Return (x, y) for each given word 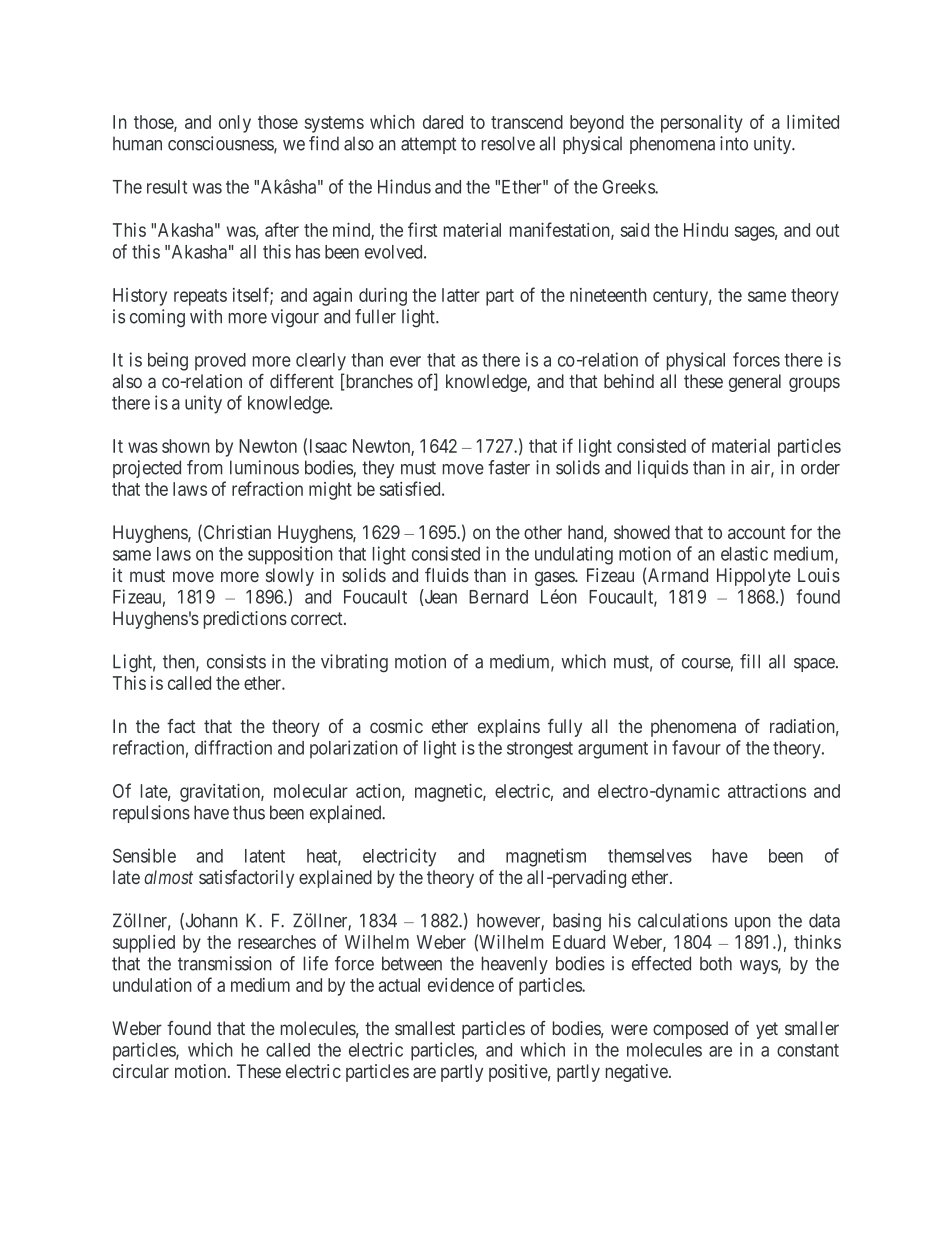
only (235, 124)
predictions (245, 620)
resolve (508, 143)
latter (461, 295)
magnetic (449, 793)
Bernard (498, 597)
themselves (650, 856)
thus (249, 812)
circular (141, 1071)
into (734, 143)
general (755, 383)
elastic (744, 553)
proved (220, 361)
